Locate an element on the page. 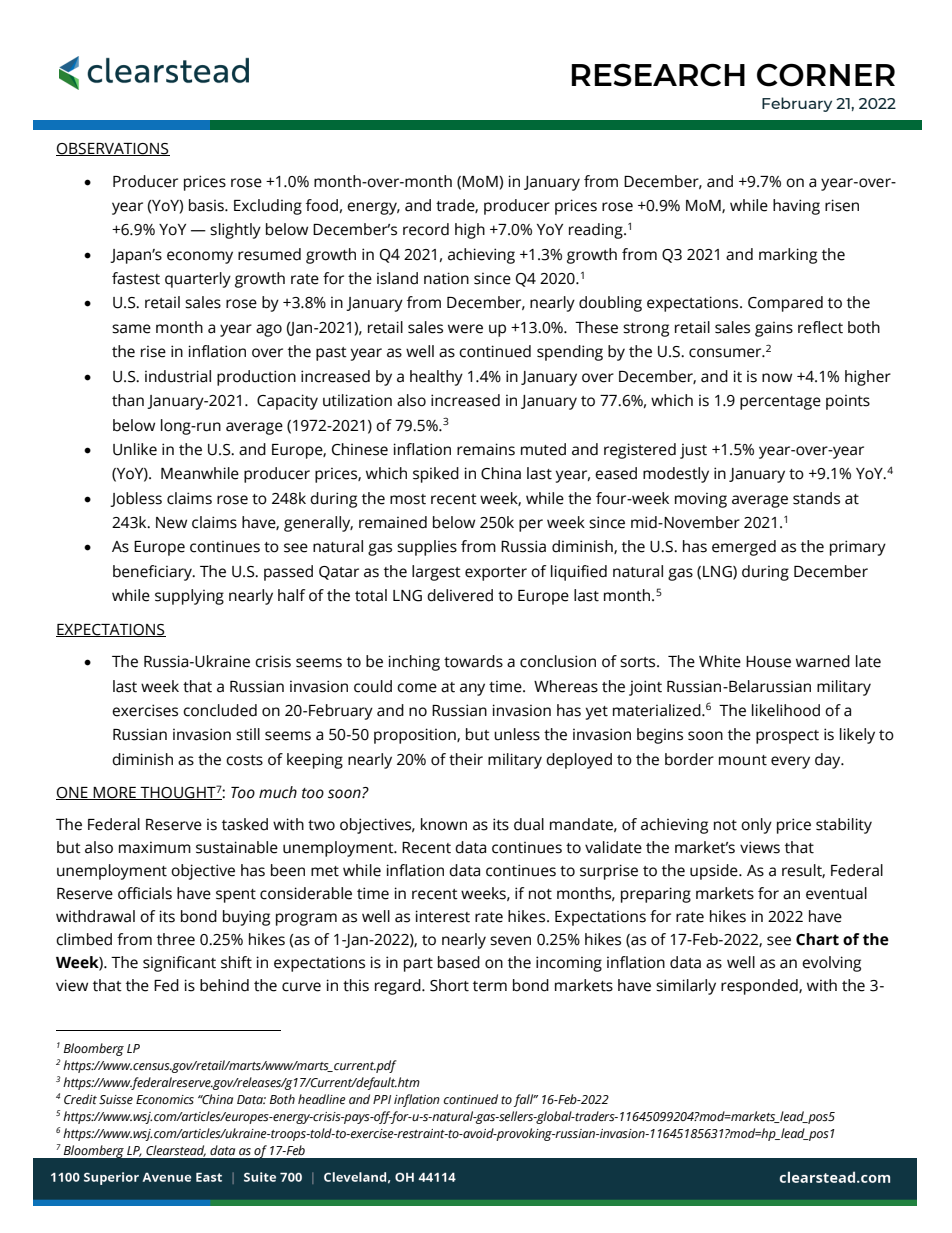  CORNER is located at coordinates (826, 75).
